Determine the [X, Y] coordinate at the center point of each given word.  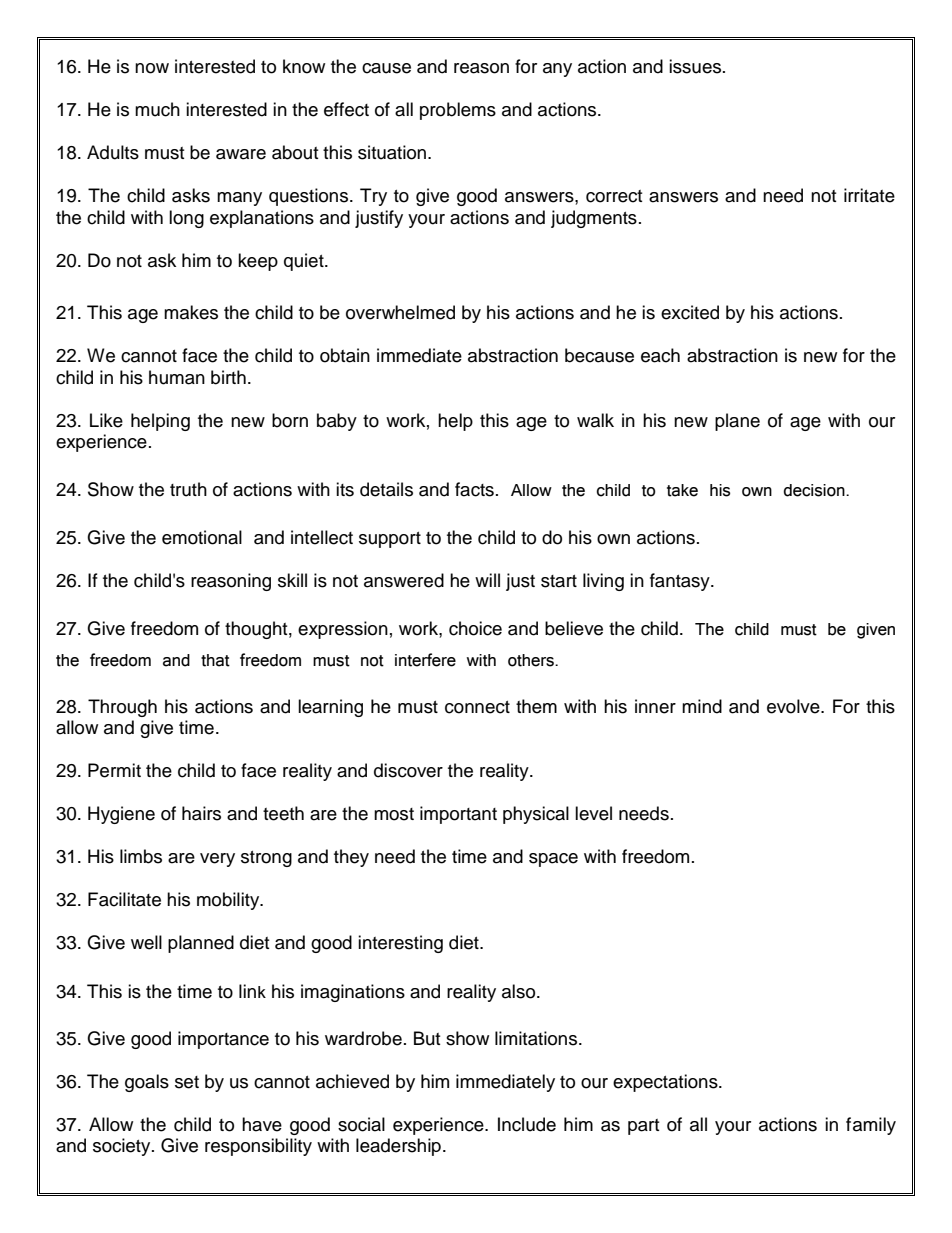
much [157, 109]
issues [696, 66]
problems [458, 111]
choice [475, 628]
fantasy [681, 582]
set [187, 1082]
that [215, 660]
